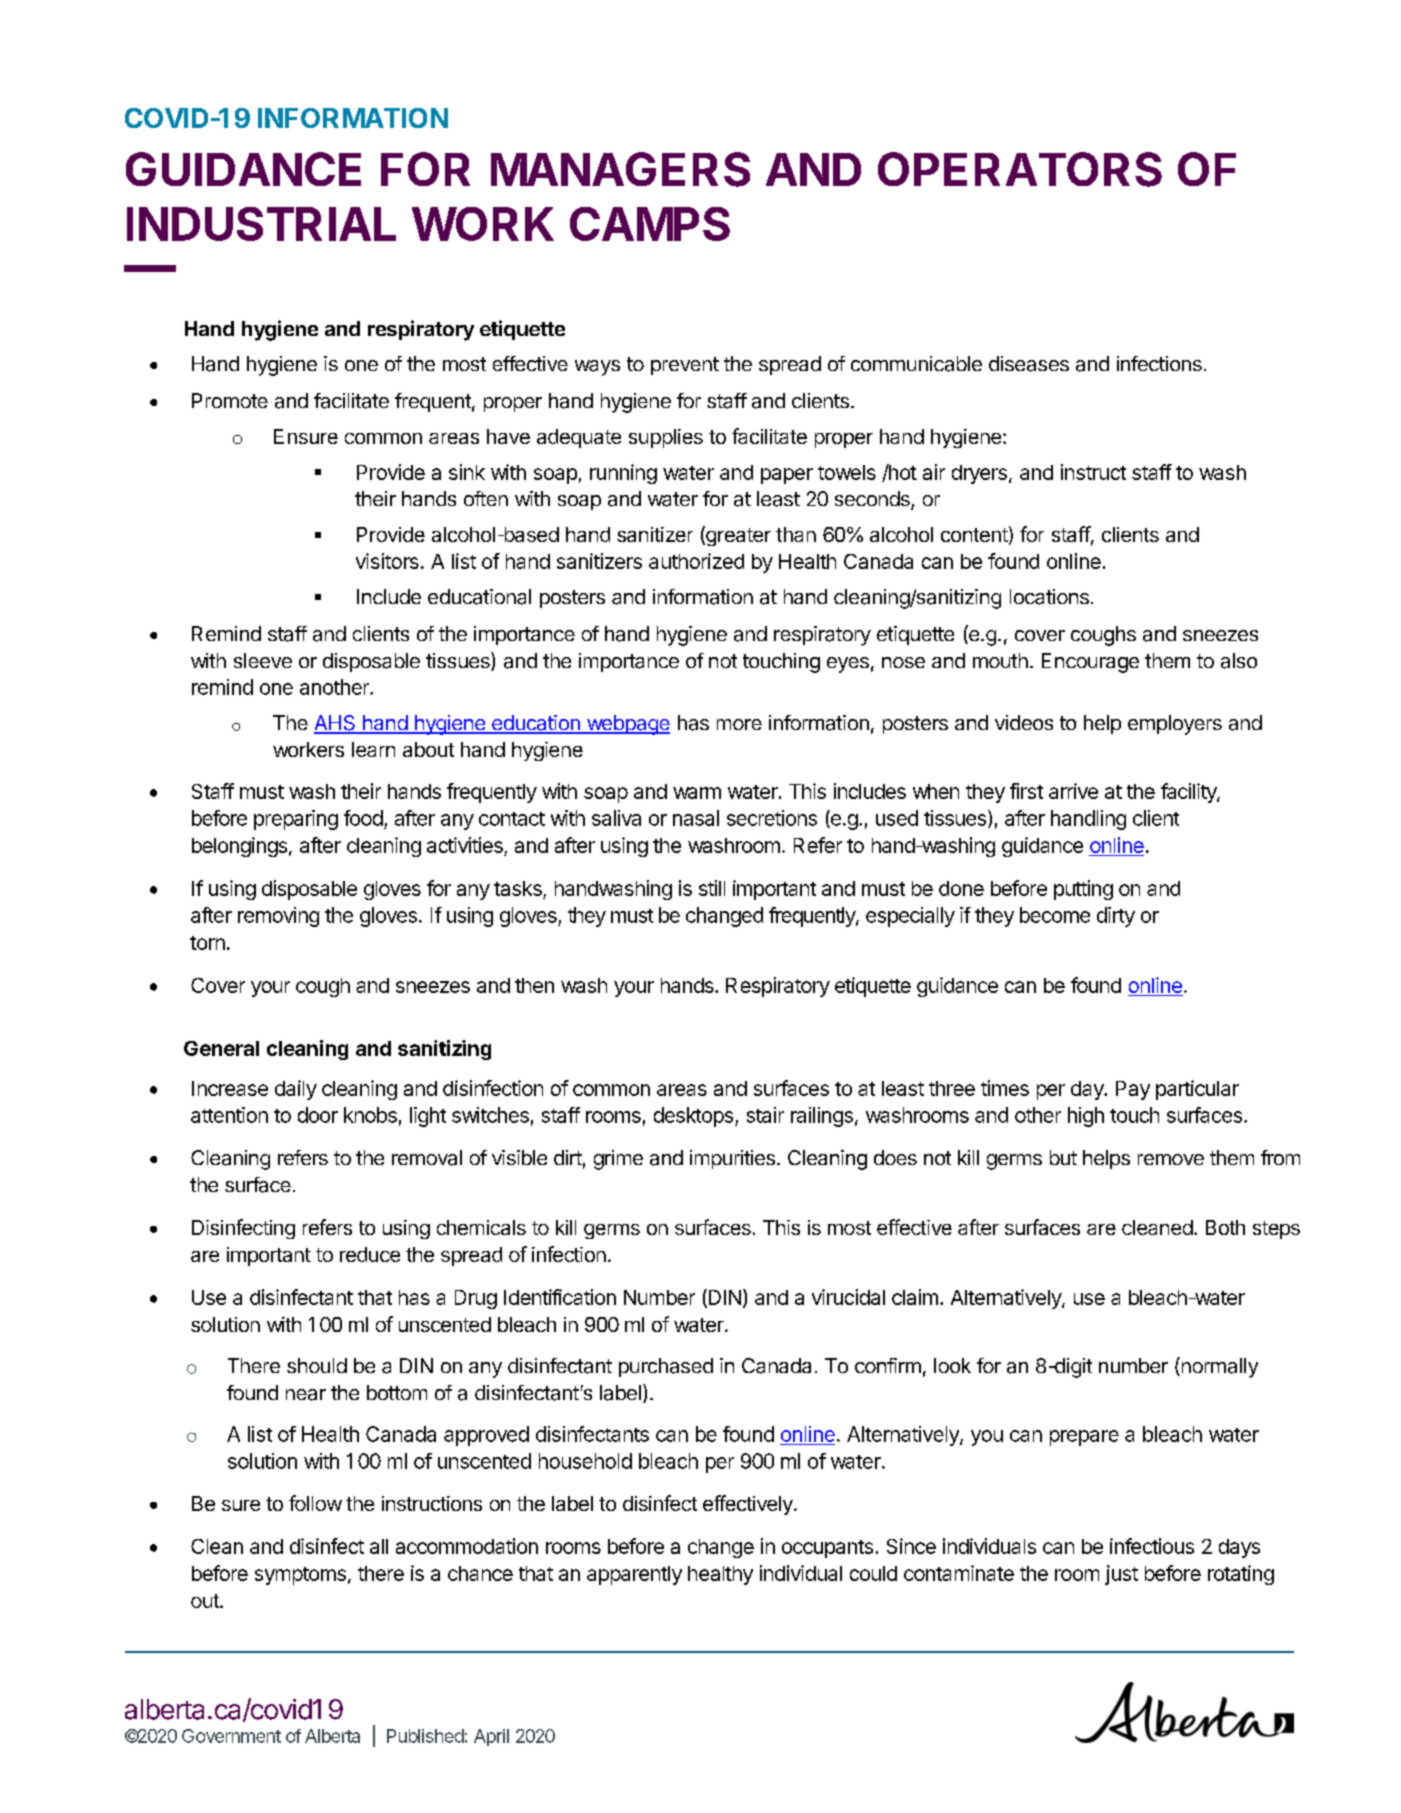  What do you see at coordinates (318, 1115) in the screenshot?
I see `door` at bounding box center [318, 1115].
